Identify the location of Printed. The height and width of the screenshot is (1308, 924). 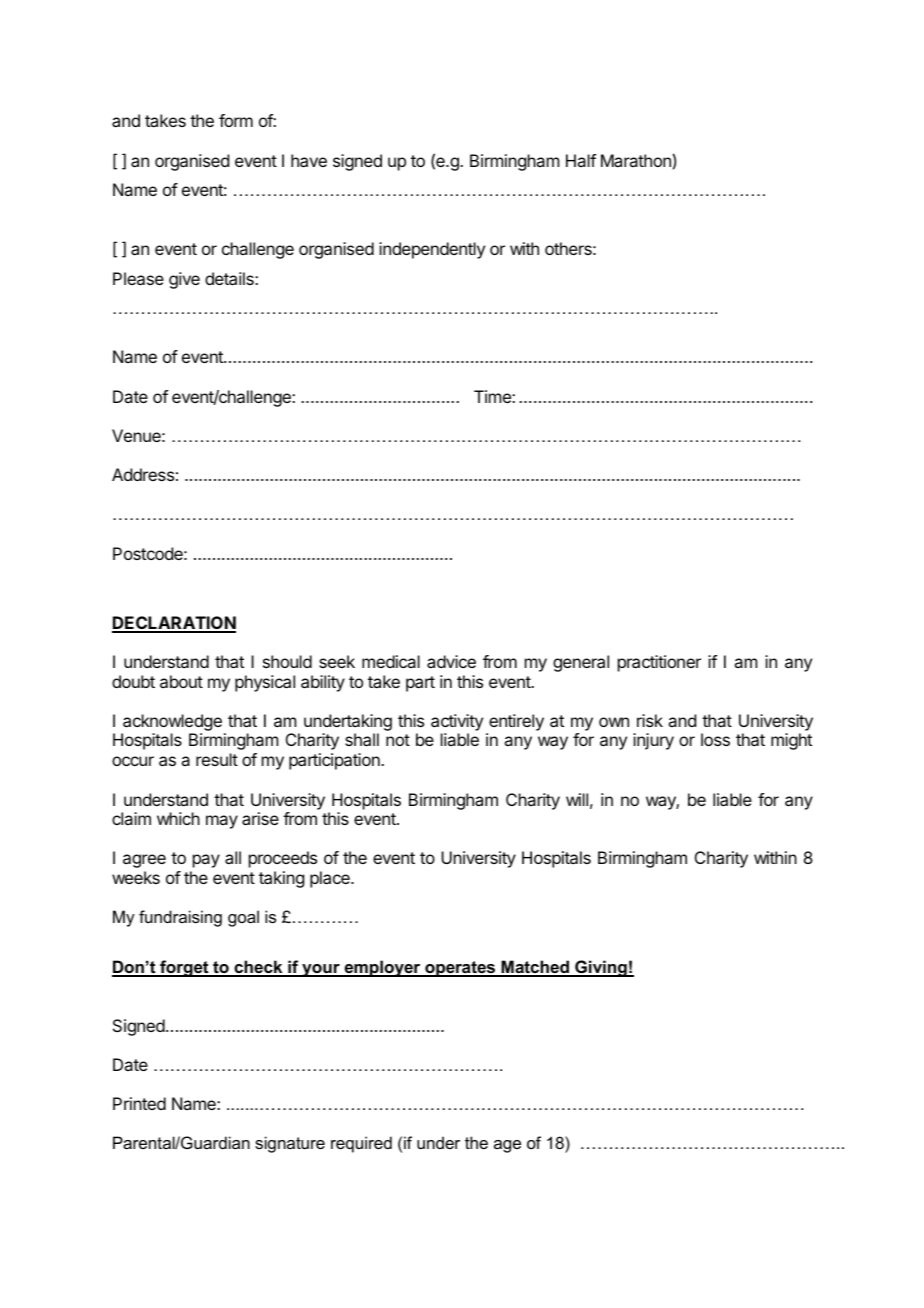
(139, 1103).
